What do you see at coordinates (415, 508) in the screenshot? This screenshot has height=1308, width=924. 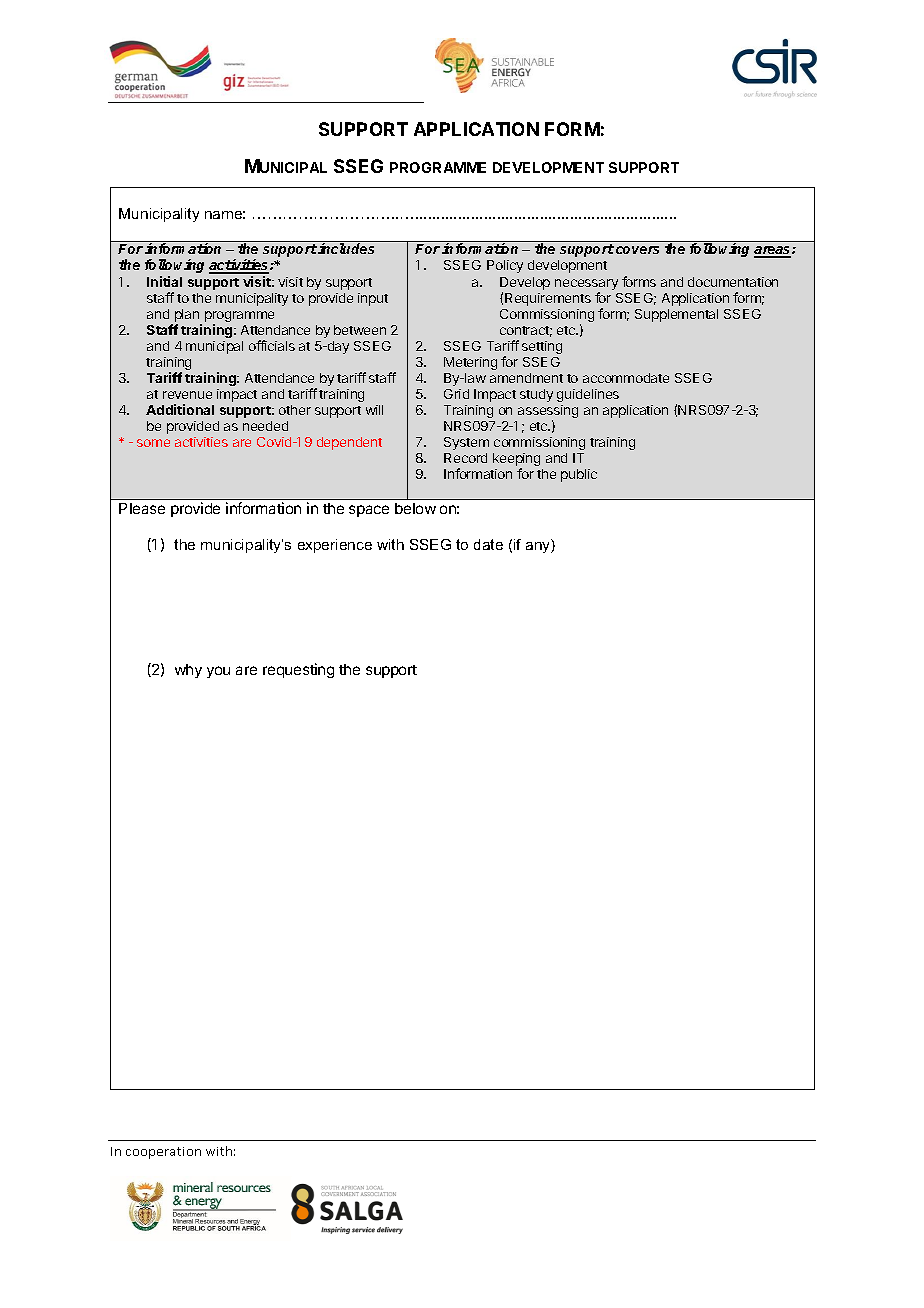 I see `below` at bounding box center [415, 508].
